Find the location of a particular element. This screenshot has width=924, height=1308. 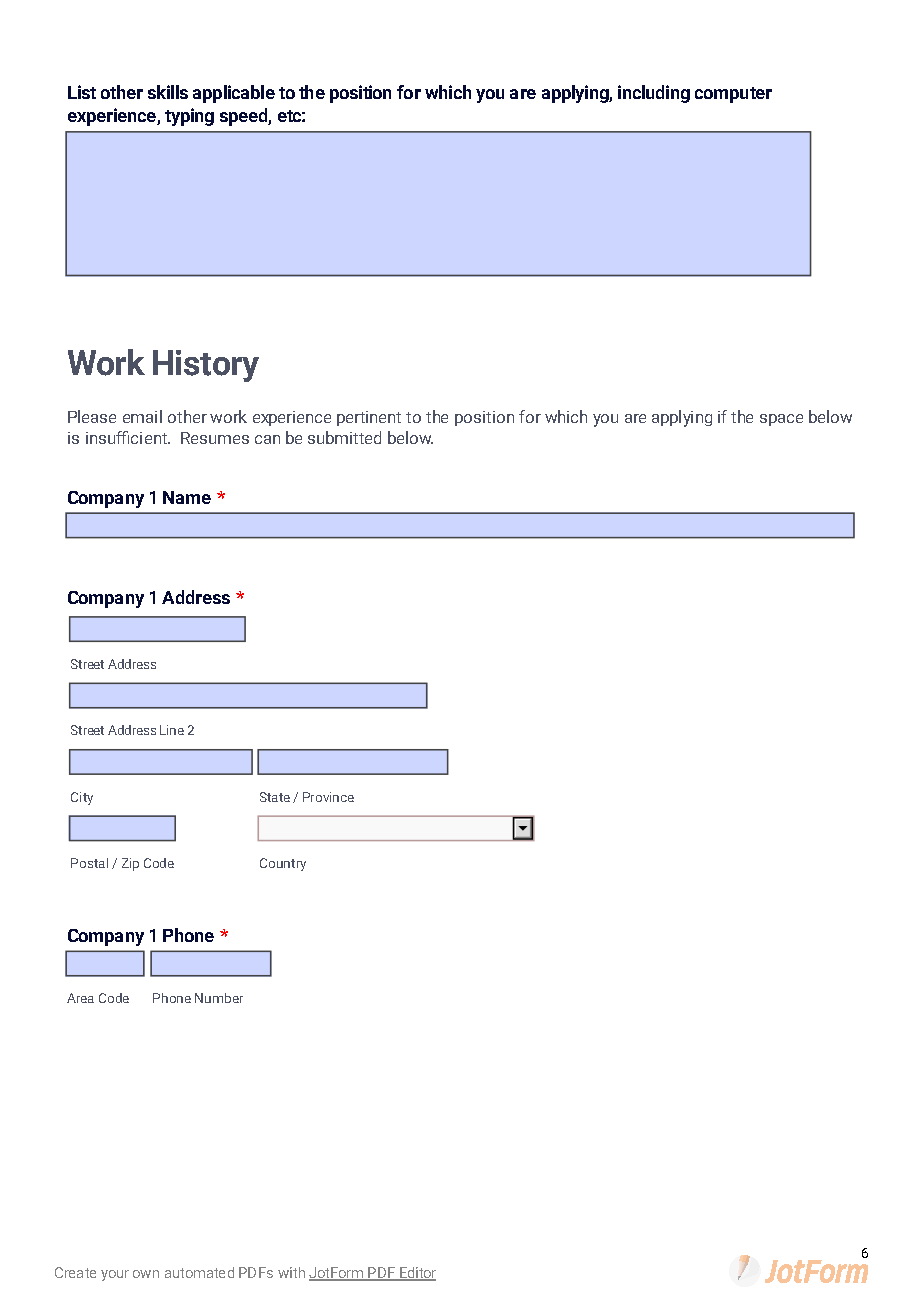

space is located at coordinates (781, 420).
